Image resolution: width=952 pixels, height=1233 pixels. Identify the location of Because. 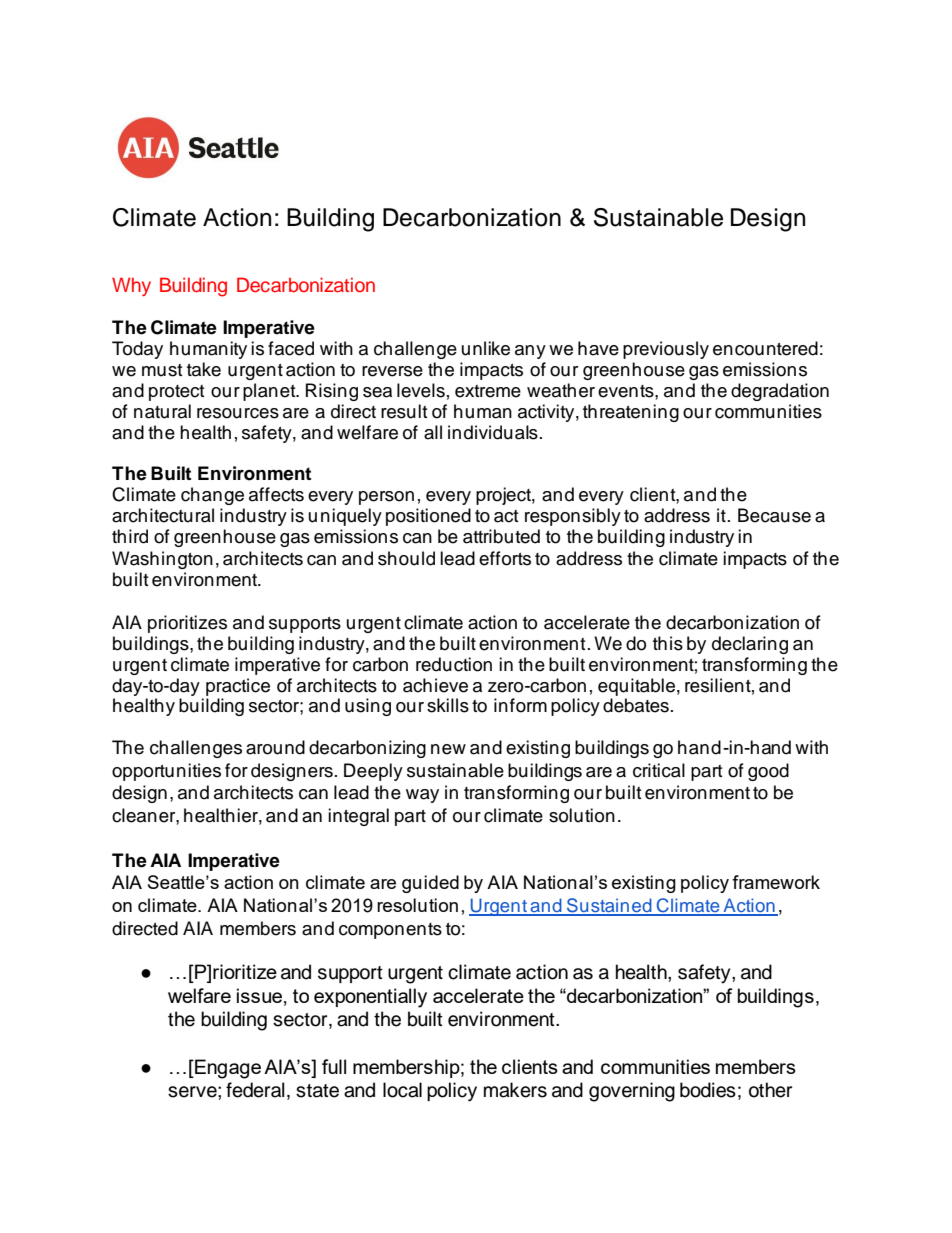
(774, 515).
